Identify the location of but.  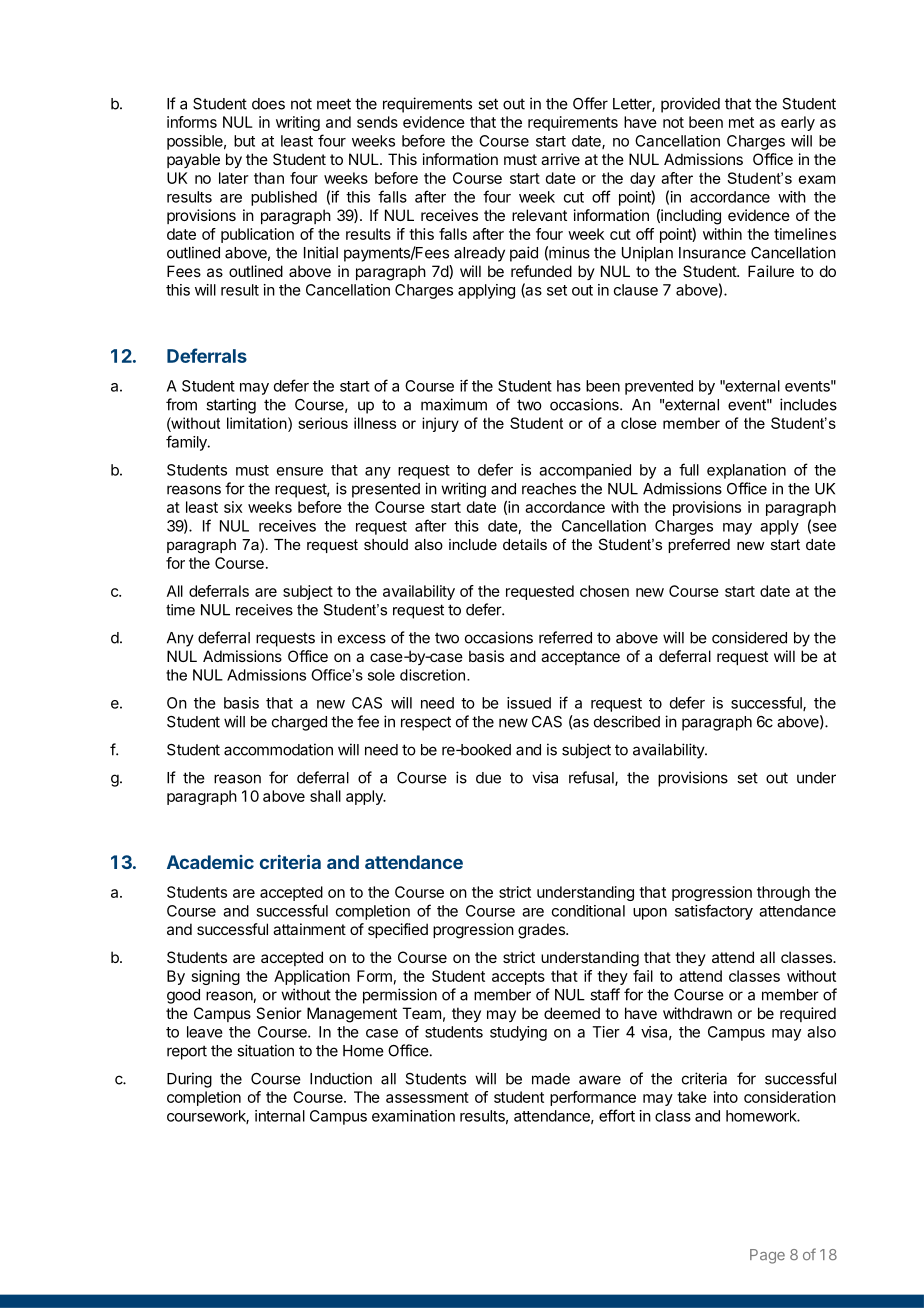
(244, 141).
